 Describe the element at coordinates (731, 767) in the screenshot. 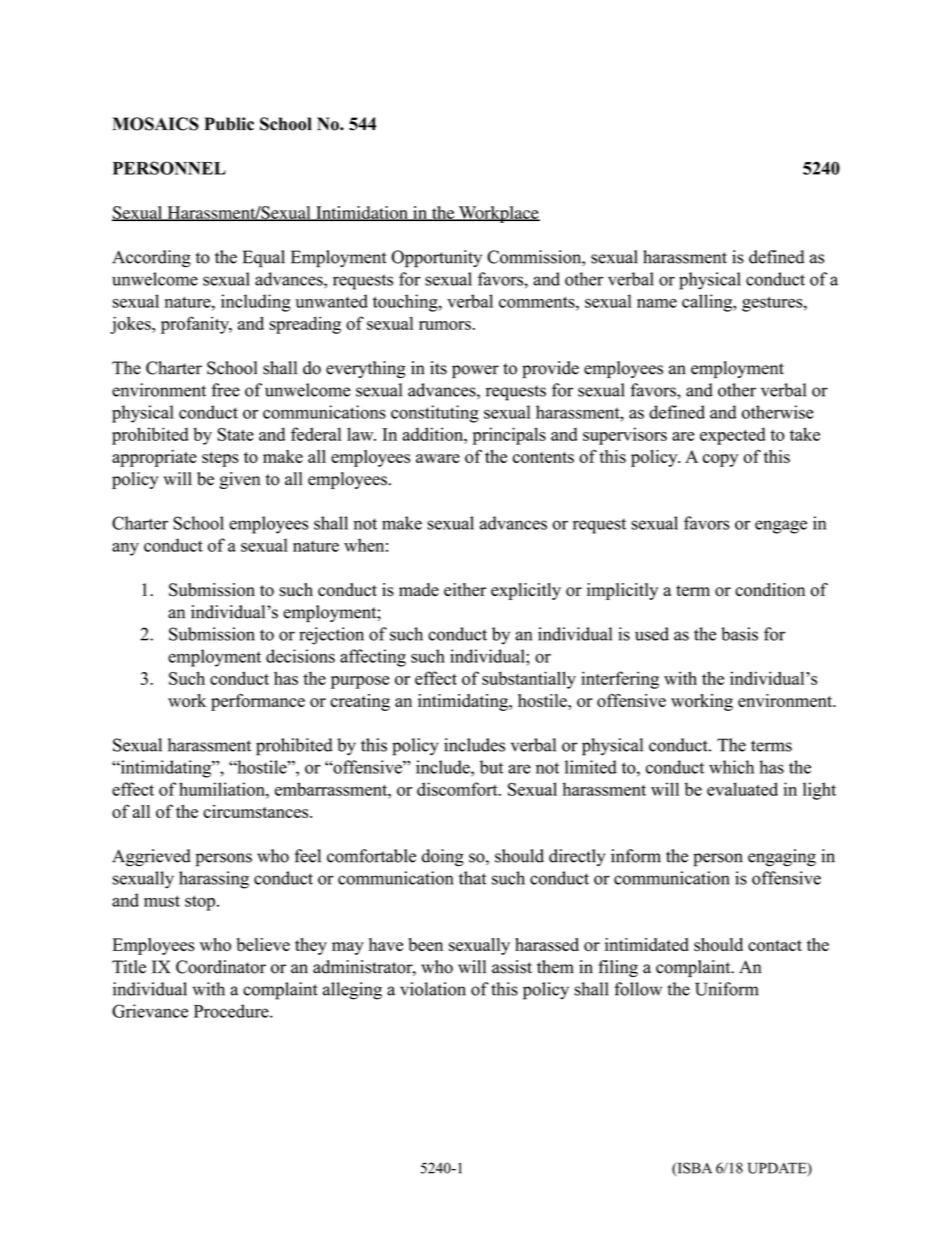

I see `which` at that location.
